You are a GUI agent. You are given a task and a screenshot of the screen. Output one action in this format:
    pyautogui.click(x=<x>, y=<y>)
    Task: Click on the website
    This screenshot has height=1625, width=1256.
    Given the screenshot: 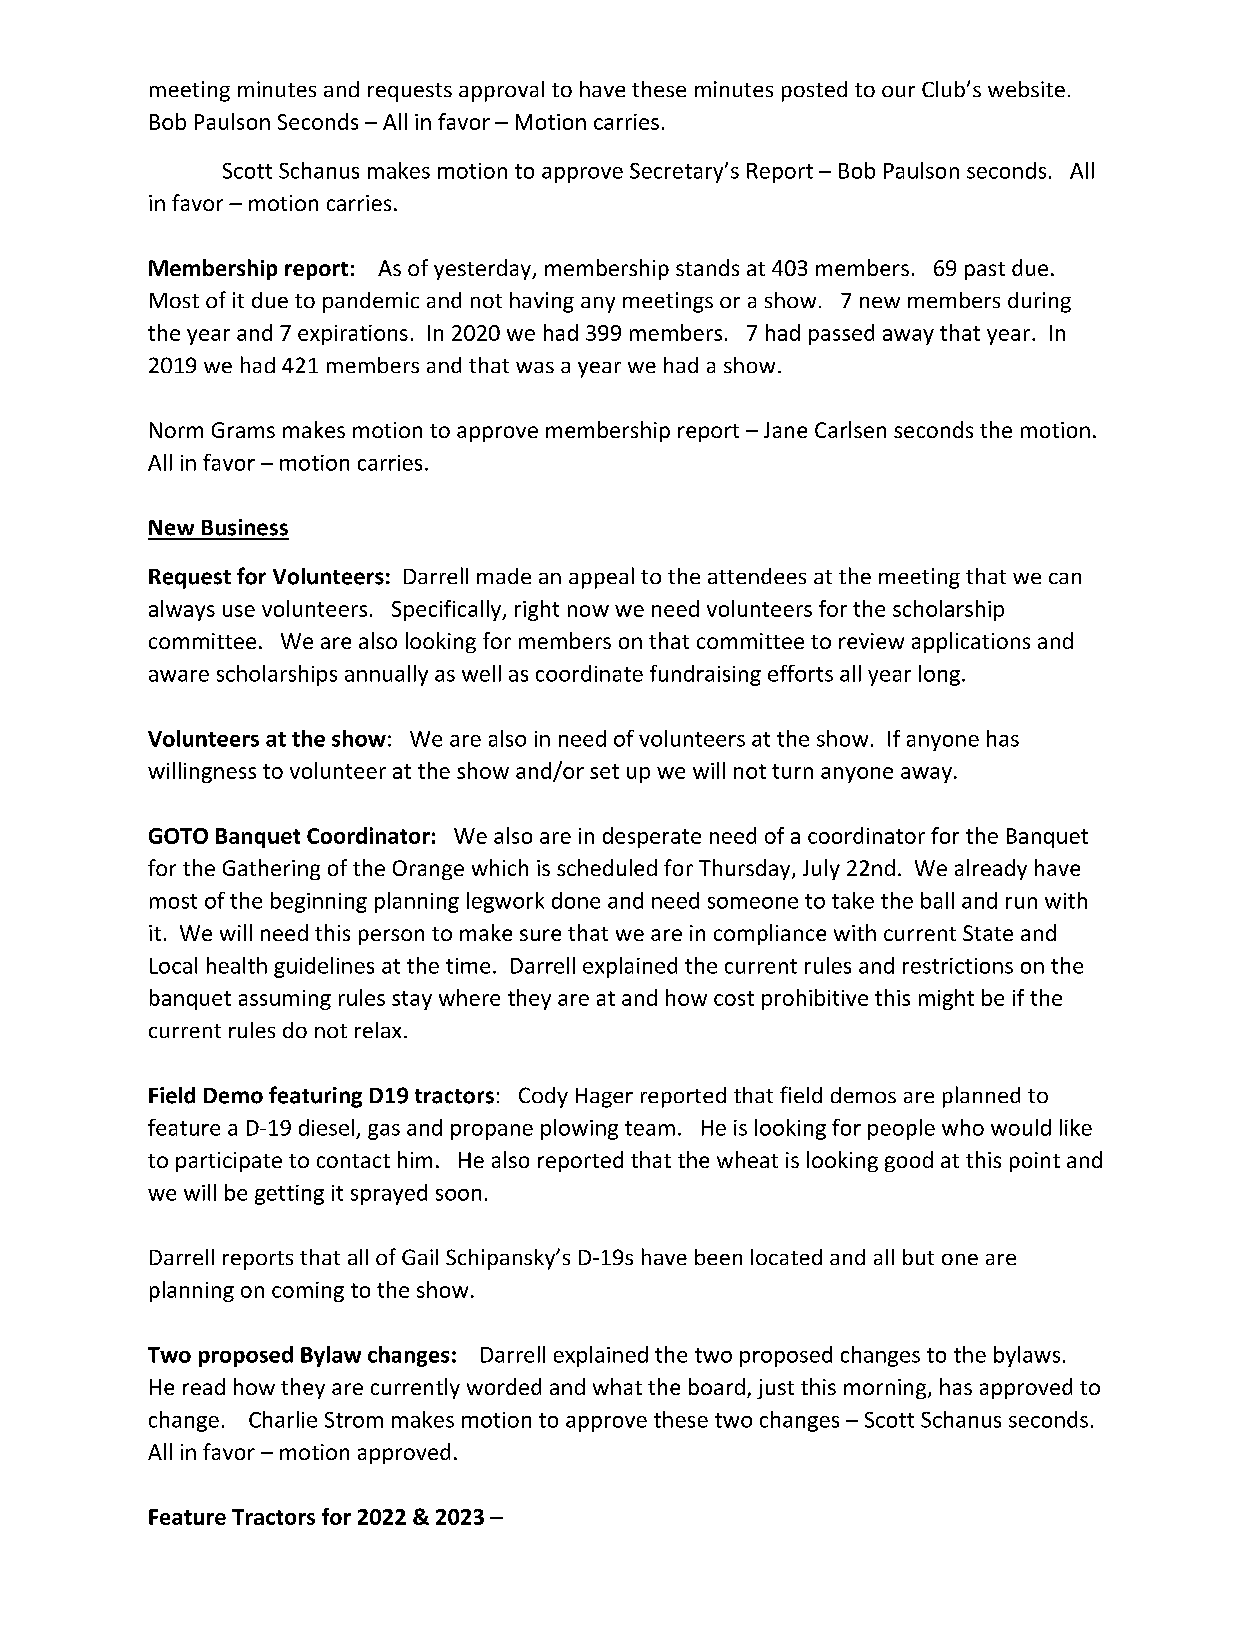 What is the action you would take?
    pyautogui.click(x=1026, y=89)
